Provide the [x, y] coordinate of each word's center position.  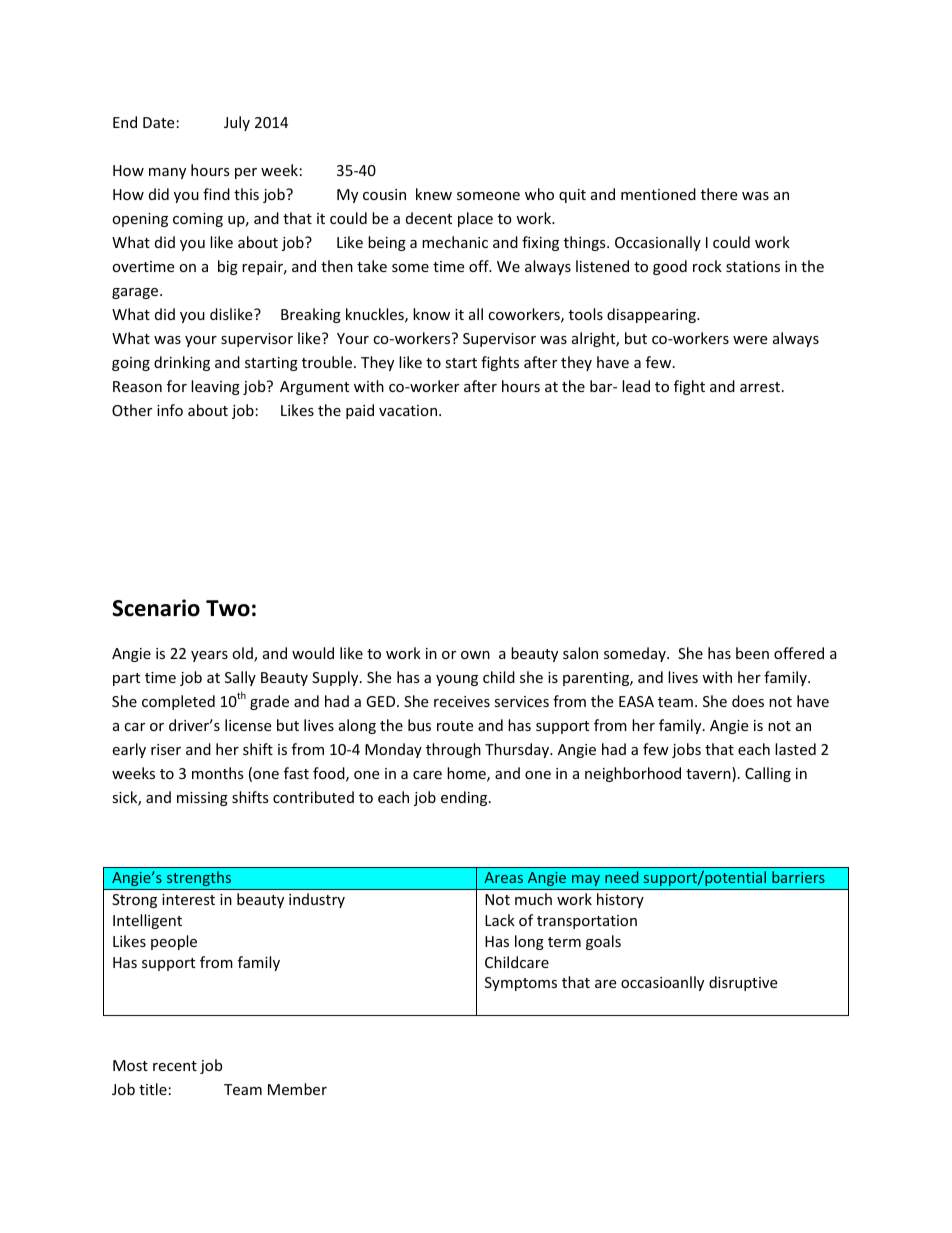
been [752, 653]
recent [175, 1066]
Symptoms [521, 984]
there [719, 194]
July [237, 123]
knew [434, 194]
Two [228, 608]
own [475, 655]
